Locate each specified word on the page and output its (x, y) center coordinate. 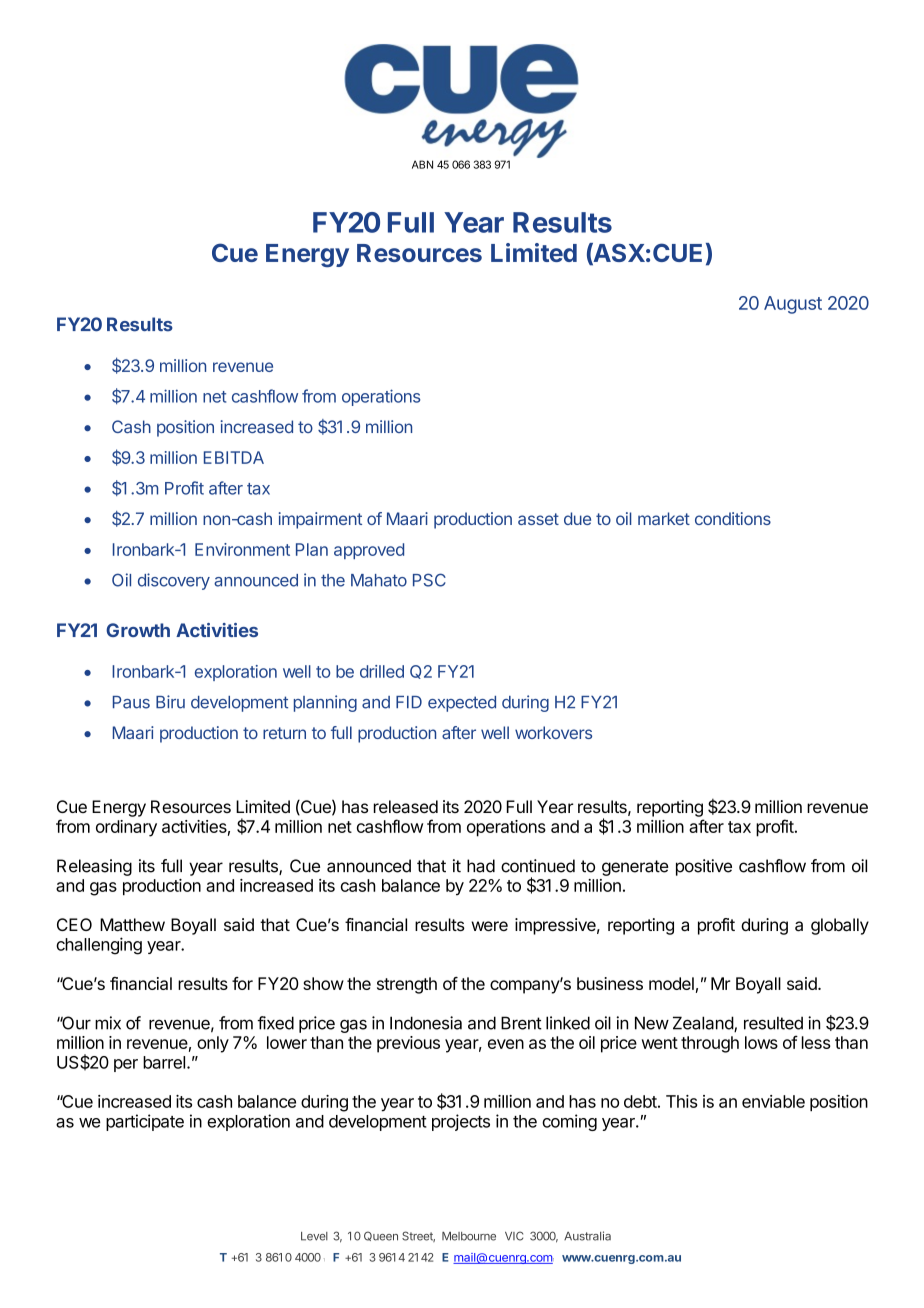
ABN (422, 164)
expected (462, 704)
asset (538, 519)
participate (145, 1122)
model (671, 983)
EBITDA (234, 457)
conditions (733, 518)
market (664, 518)
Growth (138, 630)
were (489, 926)
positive (704, 867)
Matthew (132, 925)
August (793, 305)
